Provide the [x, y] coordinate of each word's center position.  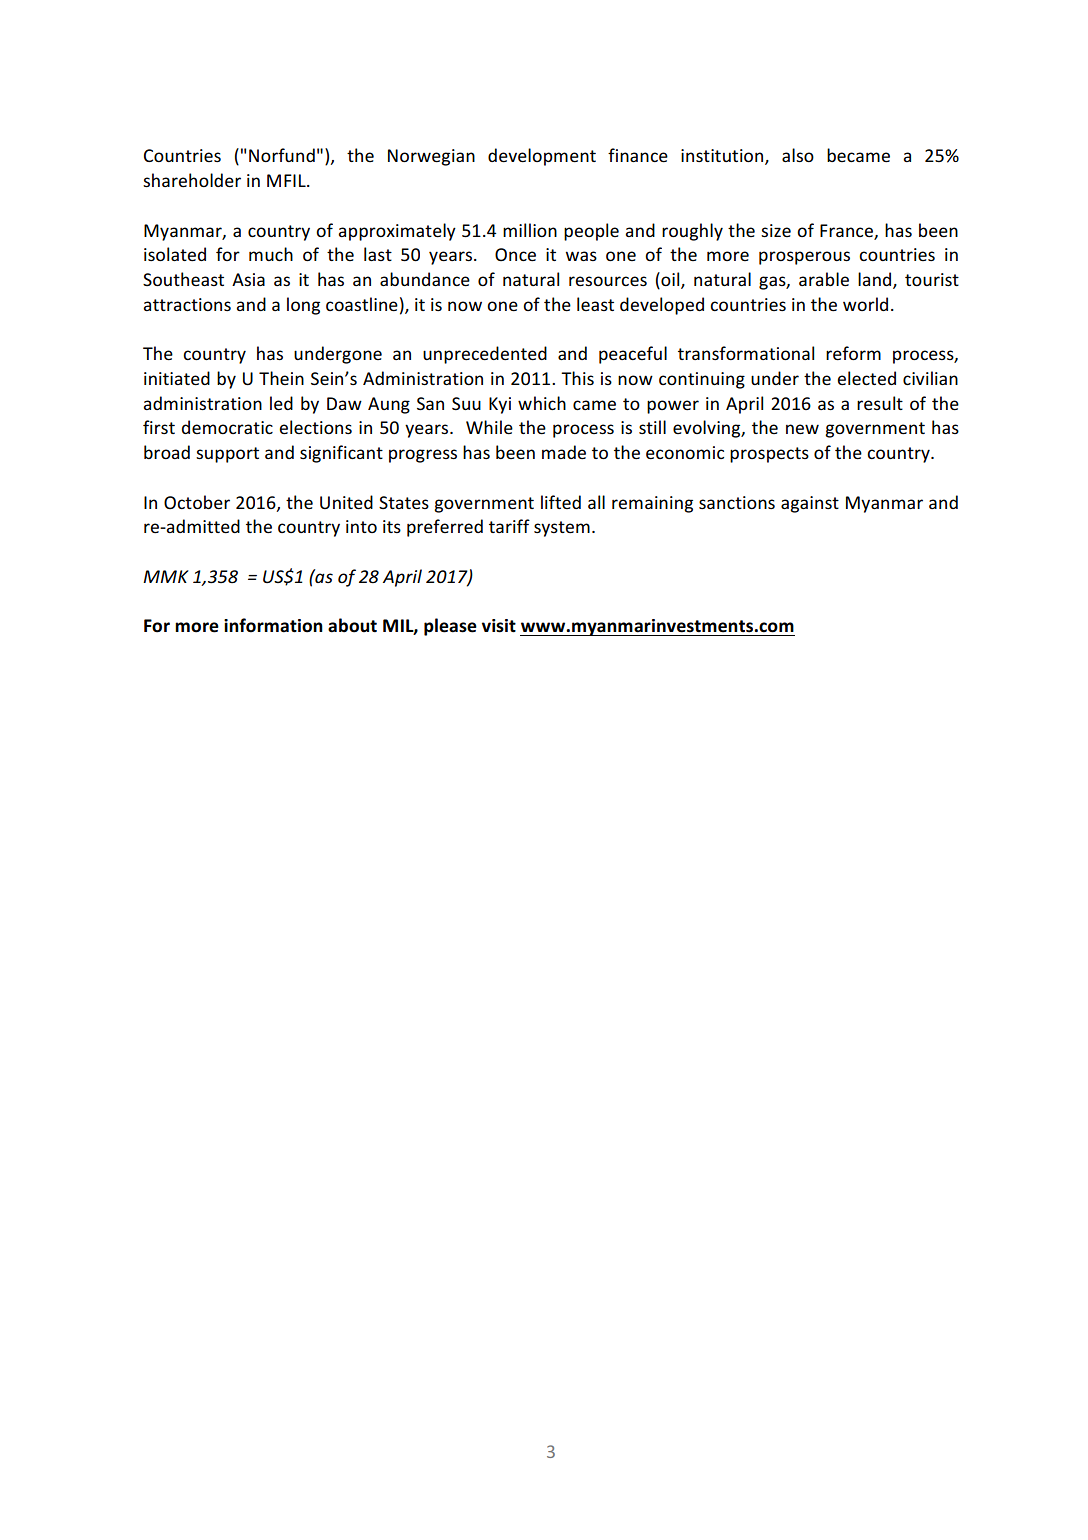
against [810, 504]
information [273, 625]
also [798, 155]
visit [499, 626]
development [542, 157]
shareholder [192, 180]
